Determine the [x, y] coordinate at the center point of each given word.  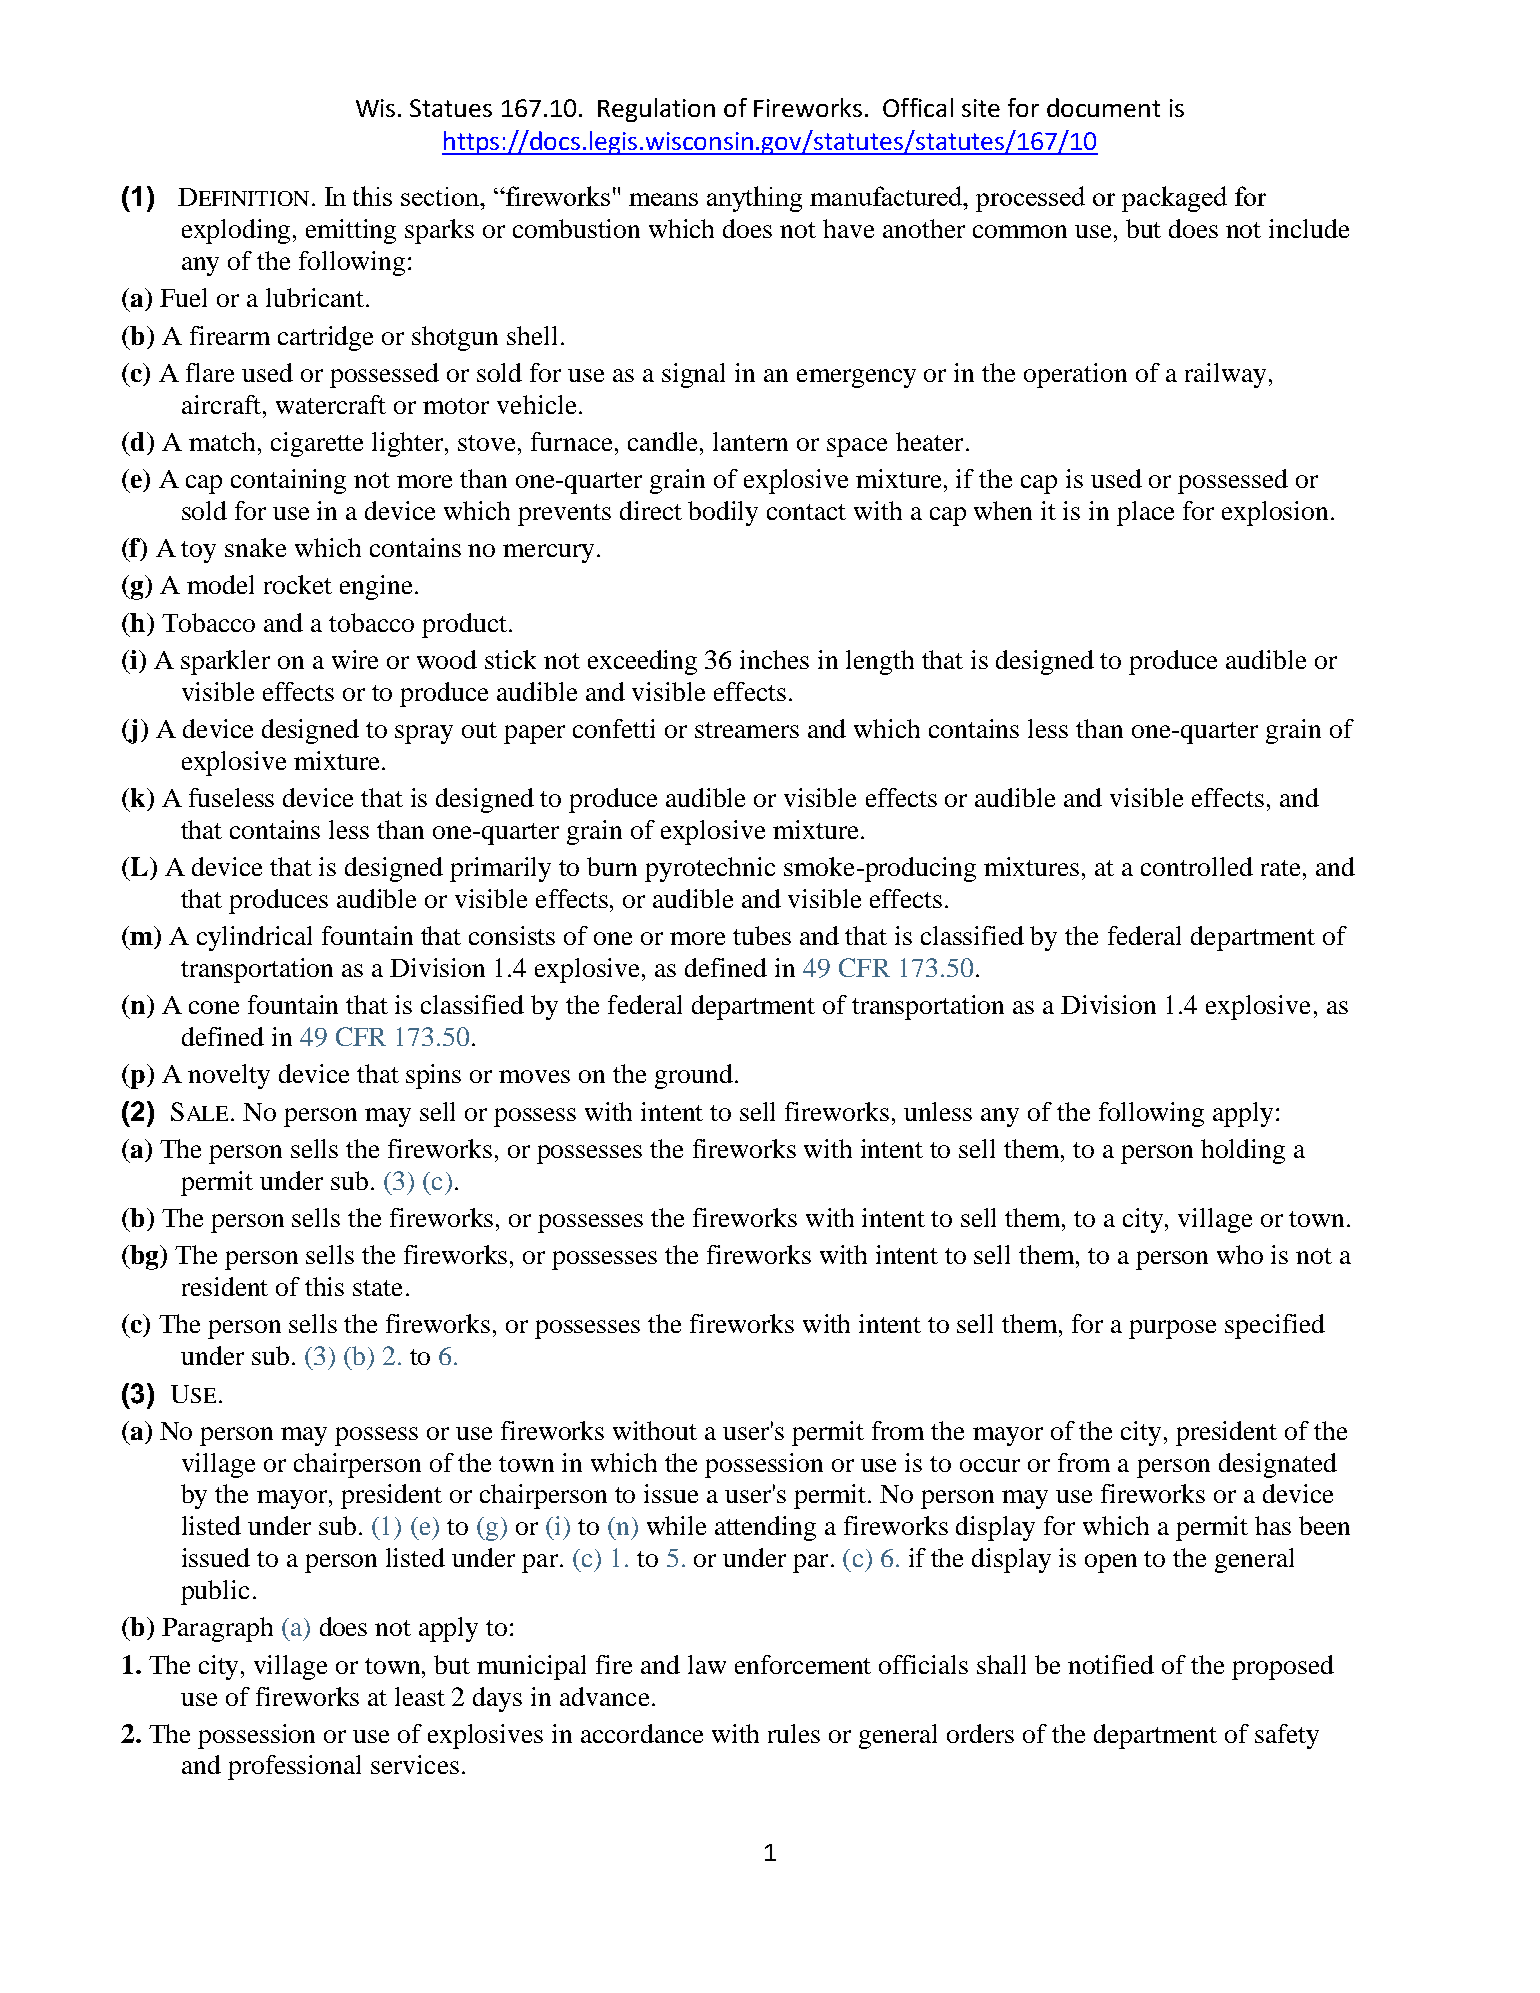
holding [1243, 1151]
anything [754, 199]
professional [294, 1767]
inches [774, 659]
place [1145, 513]
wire [355, 659]
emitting [351, 231]
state [377, 1288]
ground [694, 1076]
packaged [1174, 199]
